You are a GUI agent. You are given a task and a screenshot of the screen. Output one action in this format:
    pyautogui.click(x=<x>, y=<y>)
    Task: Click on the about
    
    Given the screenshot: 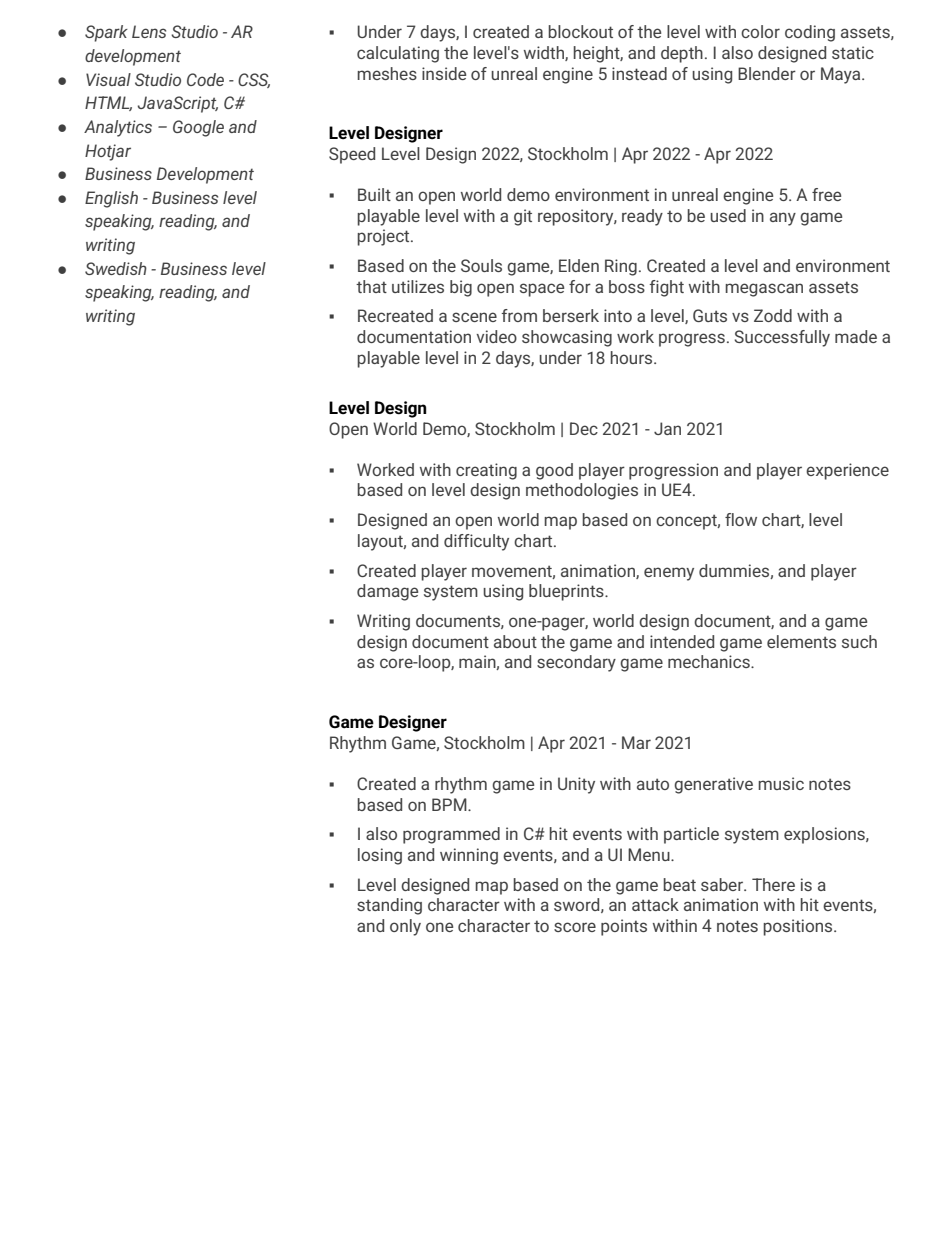 What is the action you would take?
    pyautogui.click(x=515, y=641)
